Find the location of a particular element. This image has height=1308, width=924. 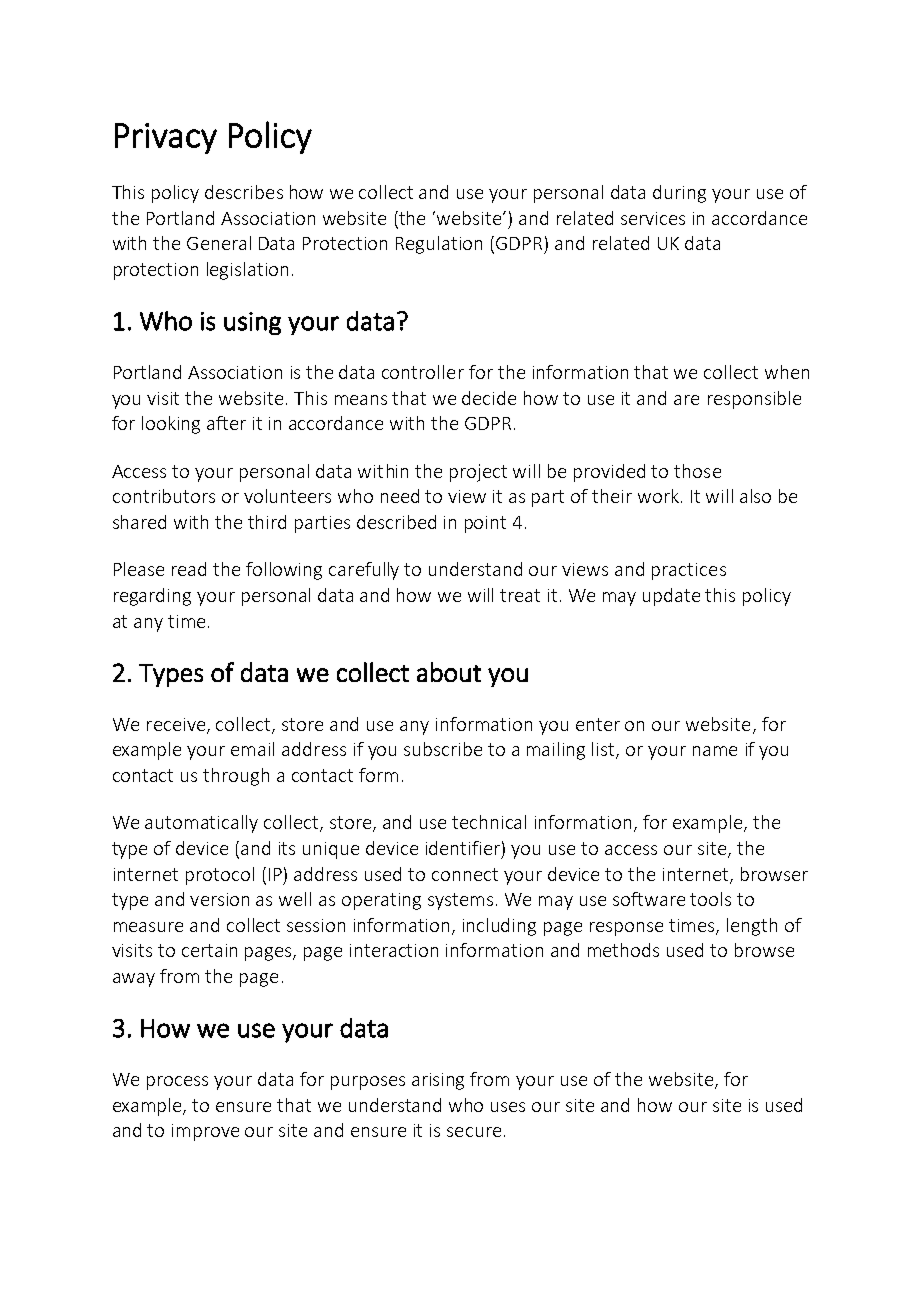

describes is located at coordinates (244, 192).
